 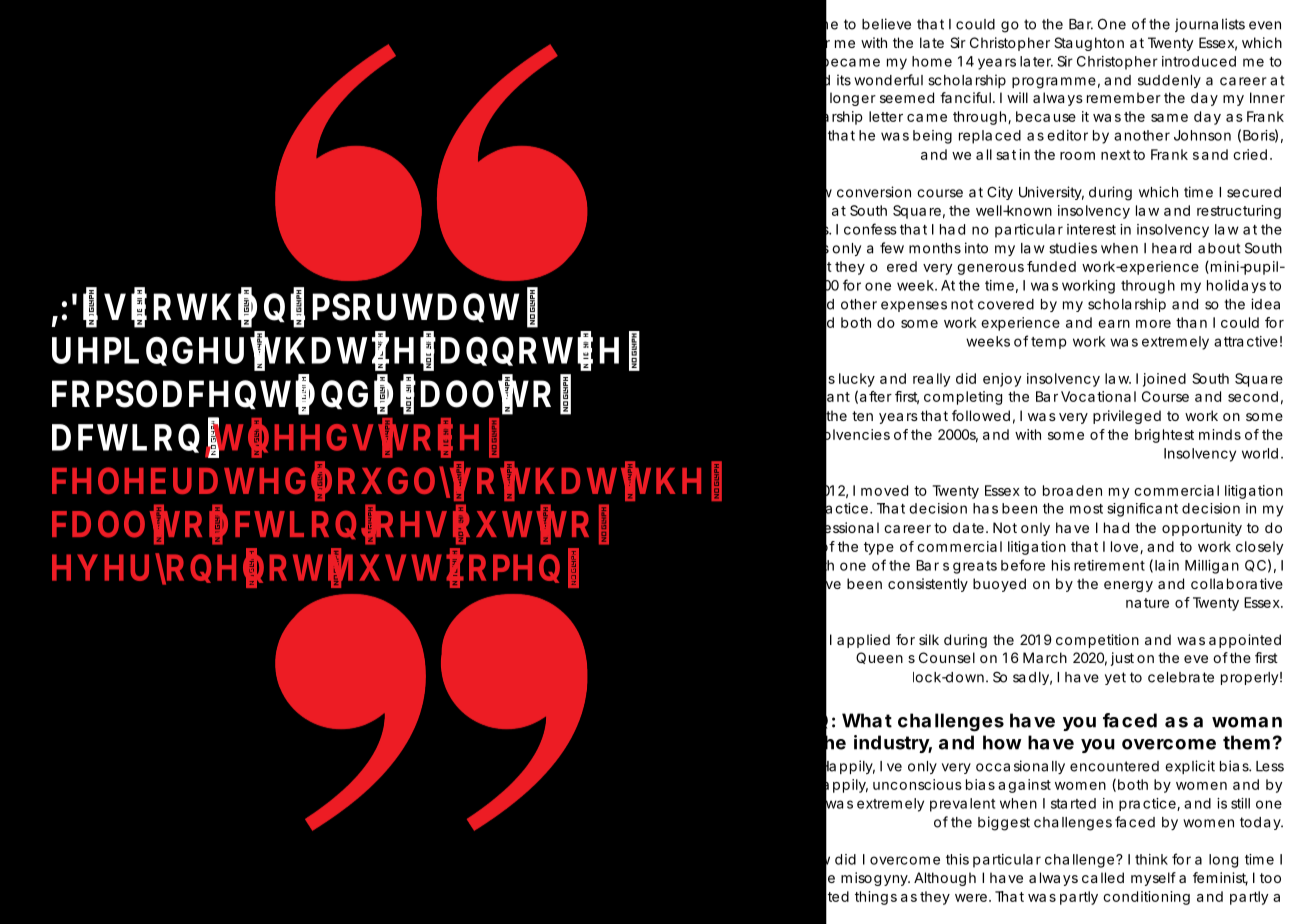 I want to click on few, so click(x=892, y=248).
